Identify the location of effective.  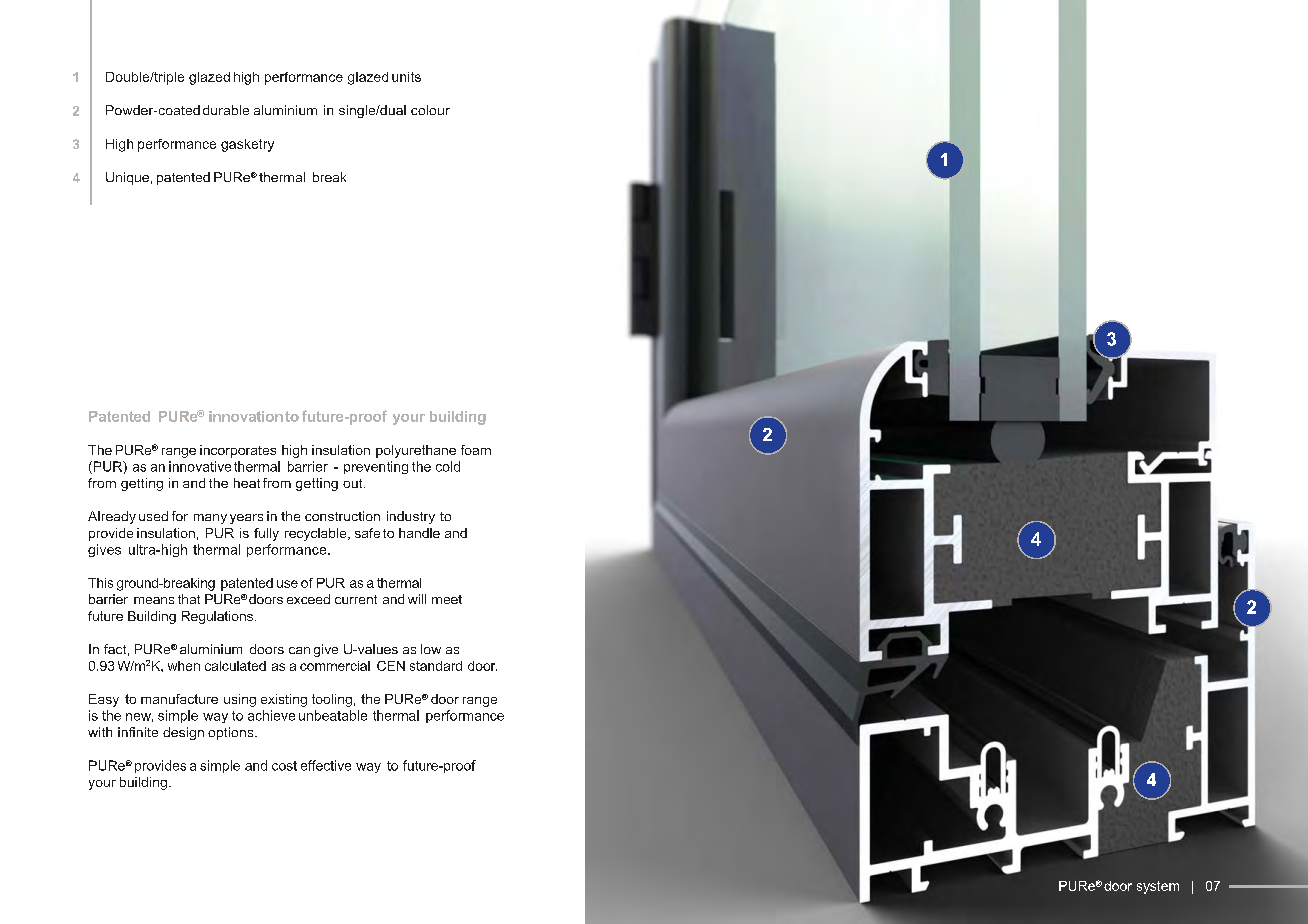
(326, 765).
